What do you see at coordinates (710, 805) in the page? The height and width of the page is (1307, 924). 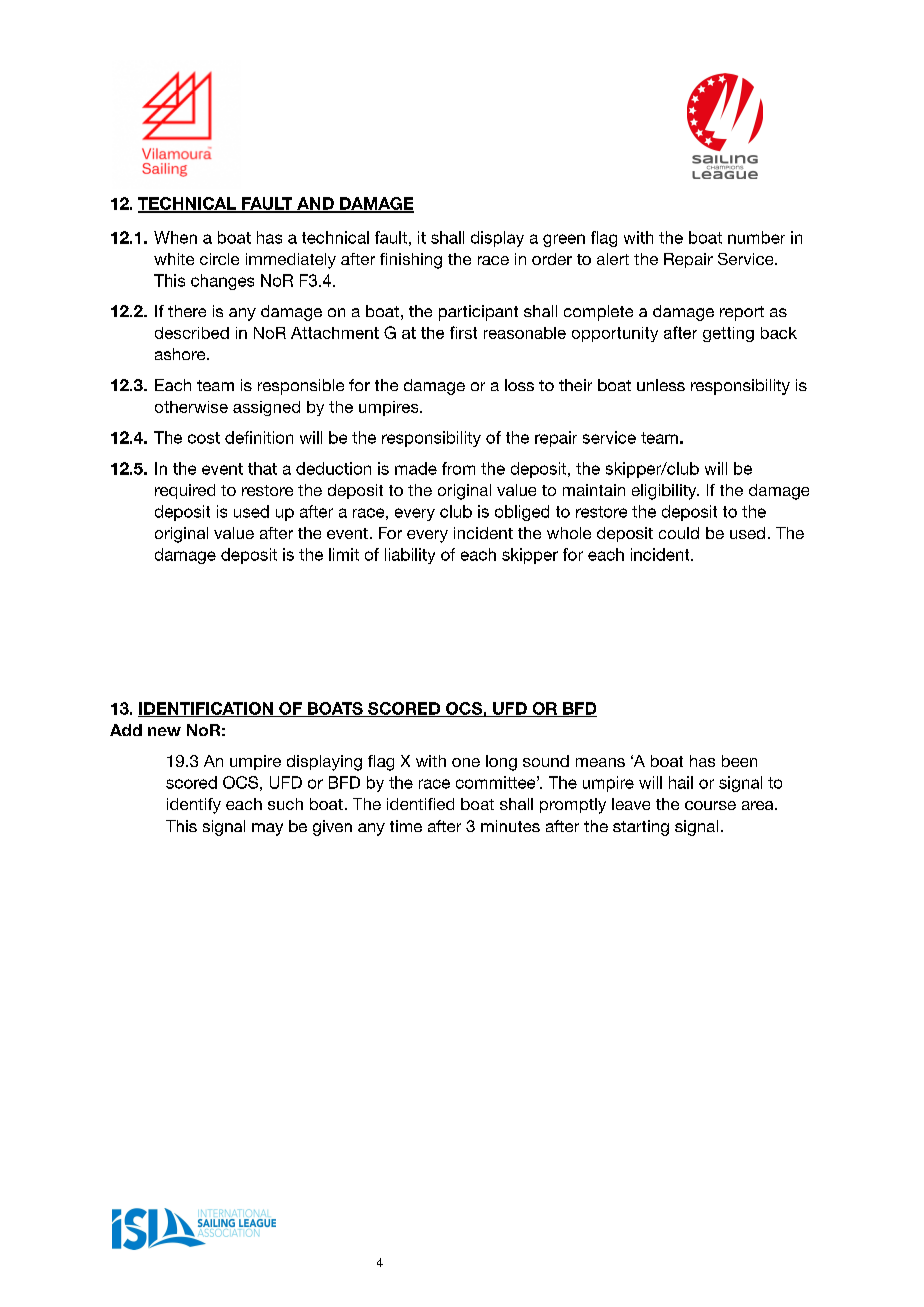 I see `course` at bounding box center [710, 805].
